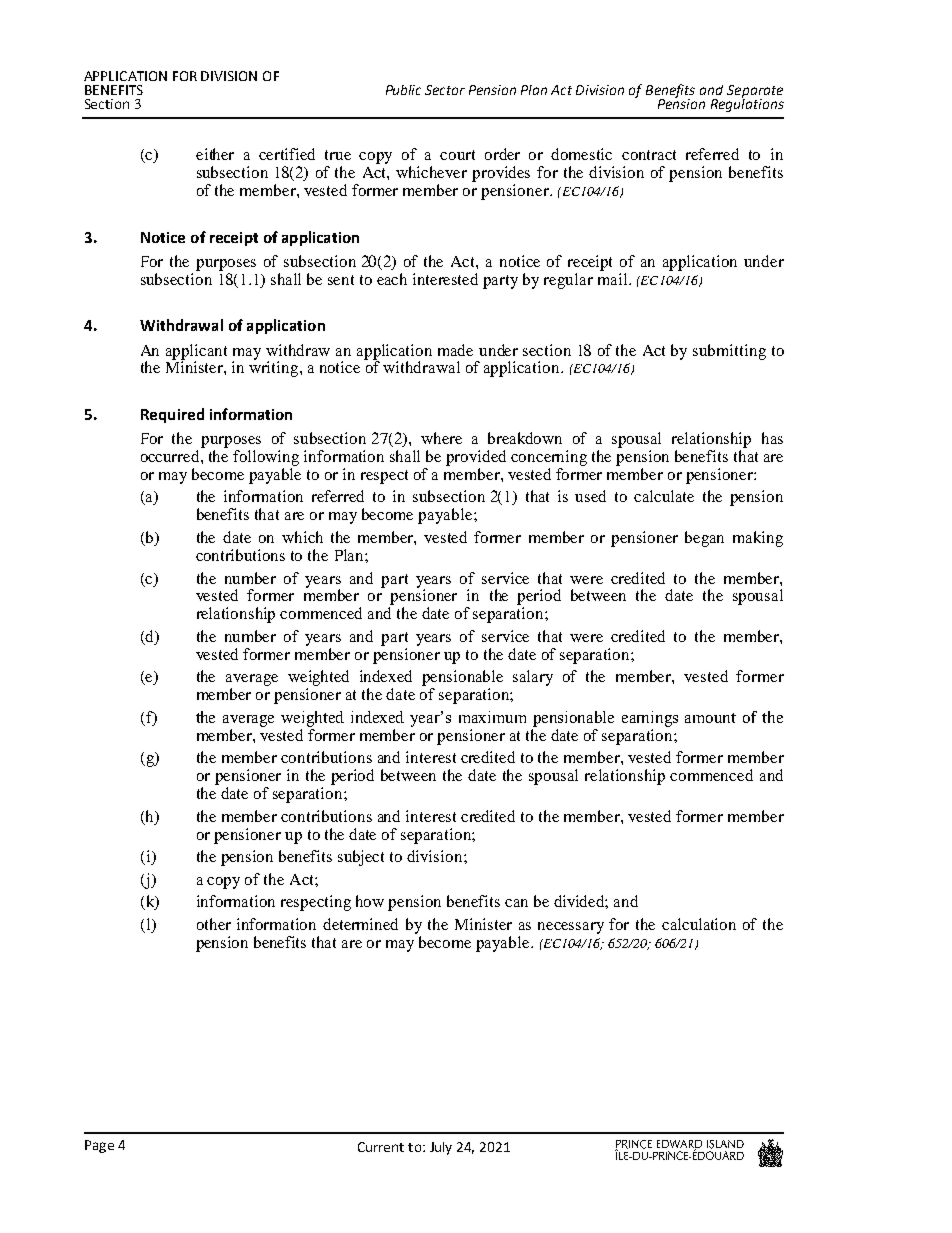 The height and width of the screenshot is (1233, 952). Describe the element at coordinates (445, 90) in the screenshot. I see `Sector` at that location.
